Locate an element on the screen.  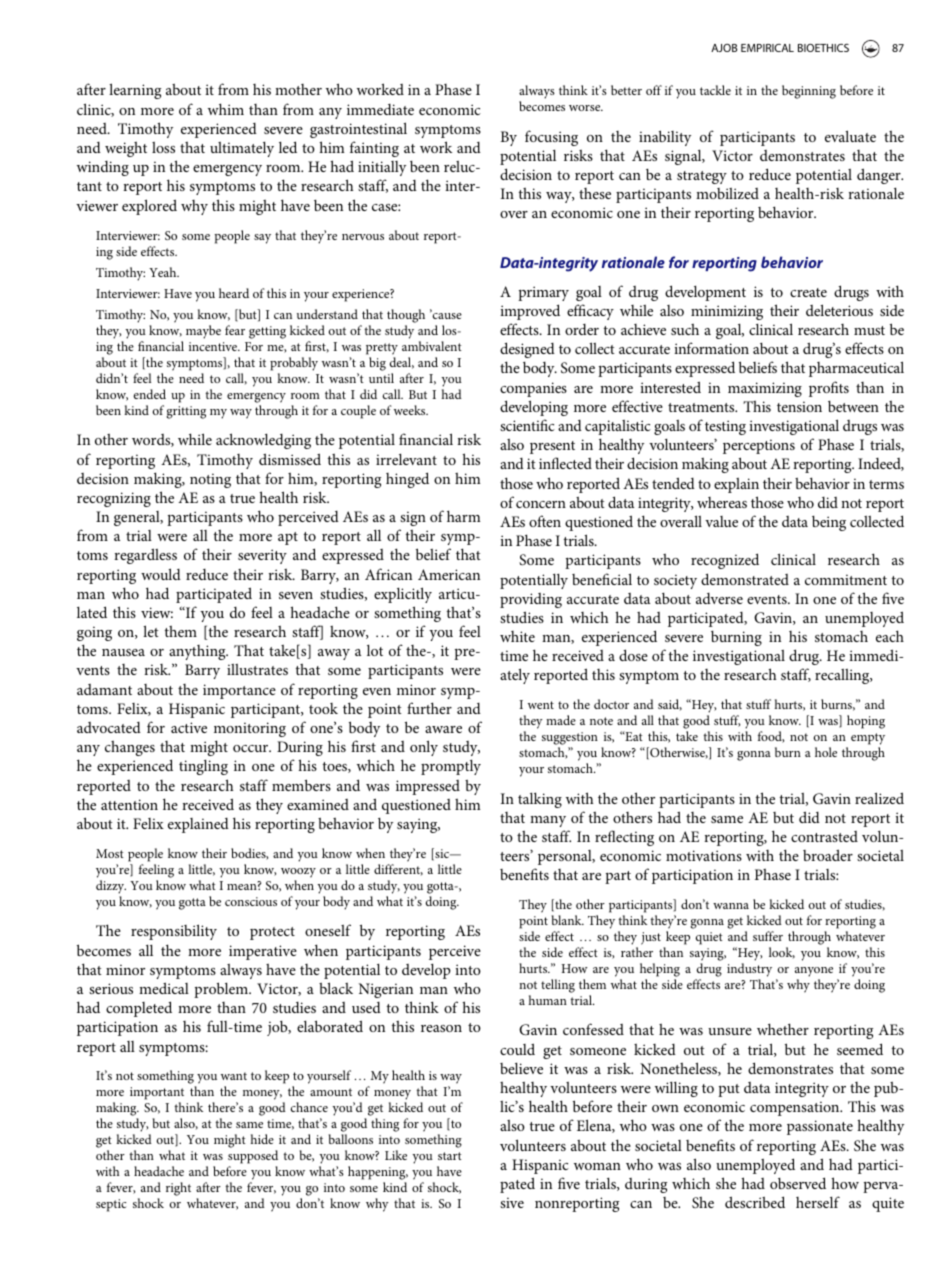
demonstrated is located at coordinates (745, 579).
